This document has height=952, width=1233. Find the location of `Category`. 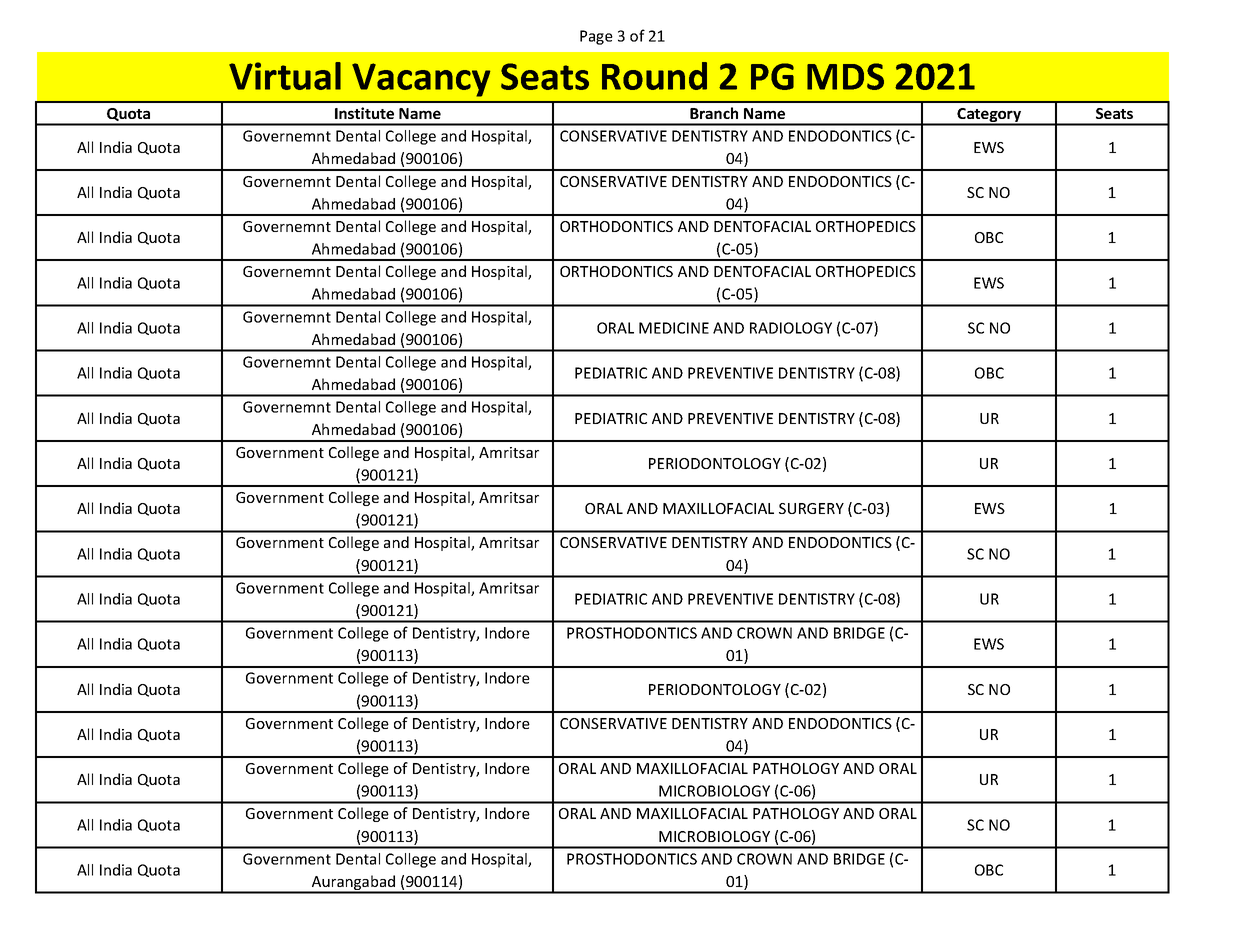

Category is located at coordinates (990, 116).
